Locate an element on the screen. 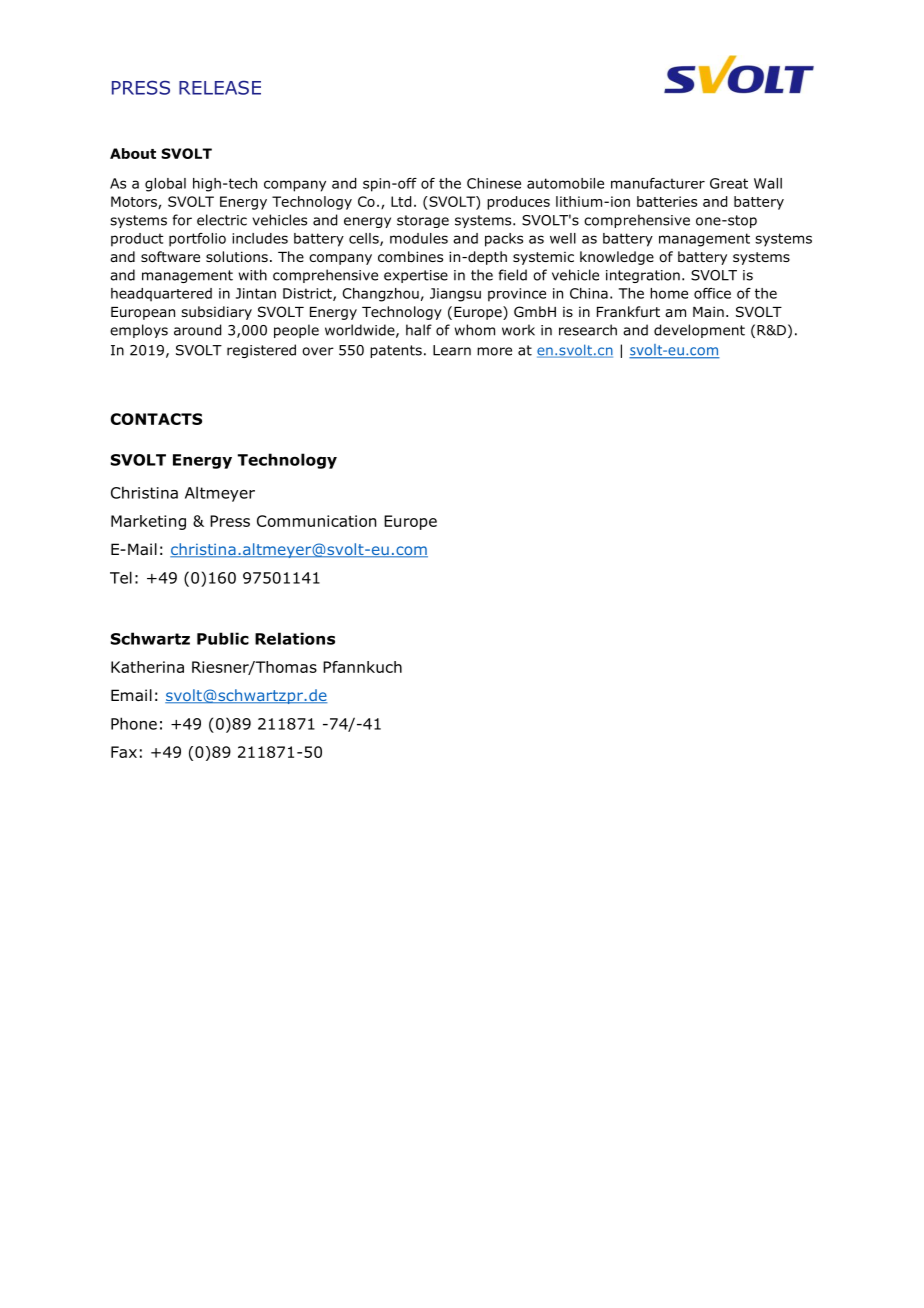 This screenshot has height=1308, width=924. development is located at coordinates (699, 331).
